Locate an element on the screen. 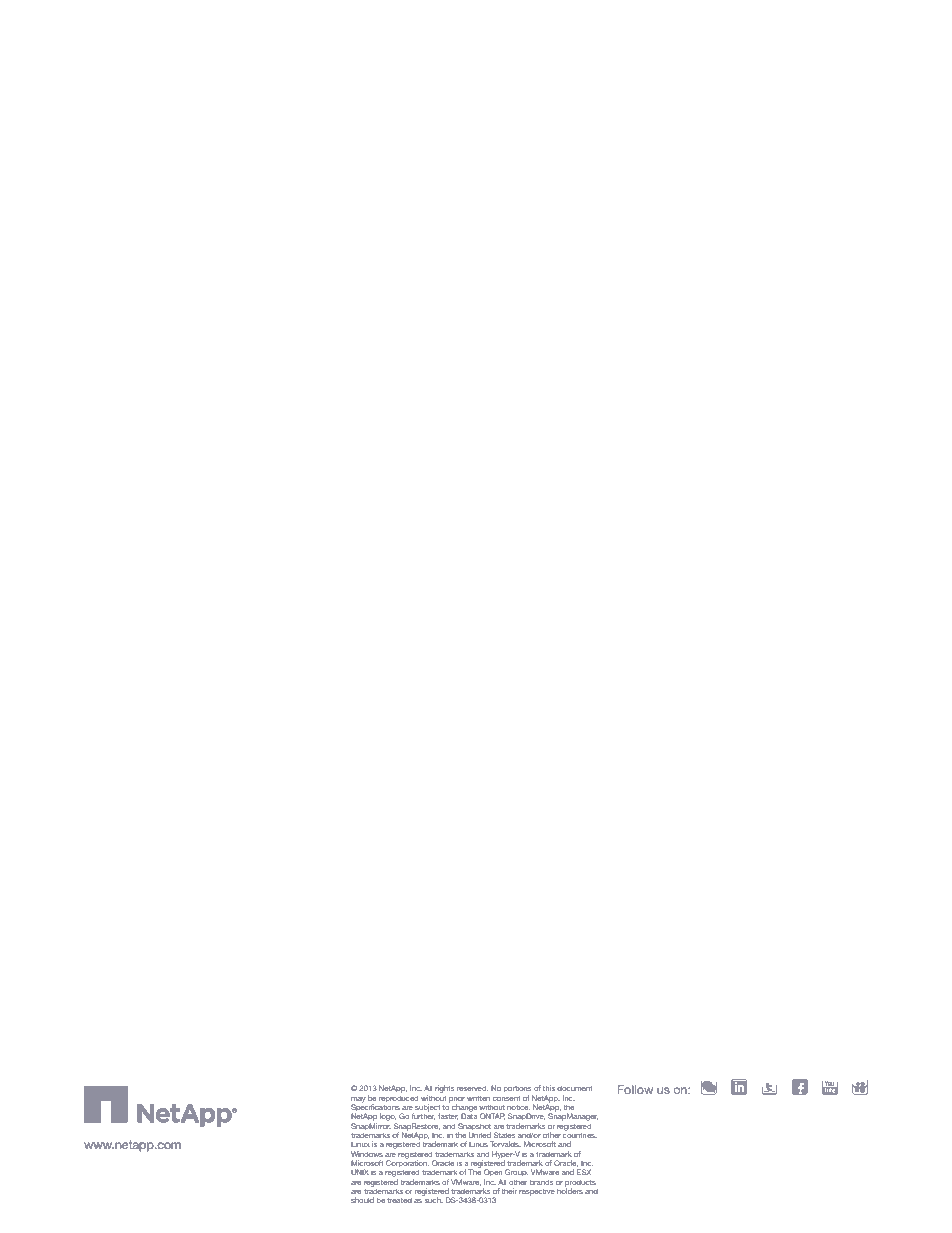 This screenshot has height=1233, width=952. treated is located at coordinates (399, 1200).
